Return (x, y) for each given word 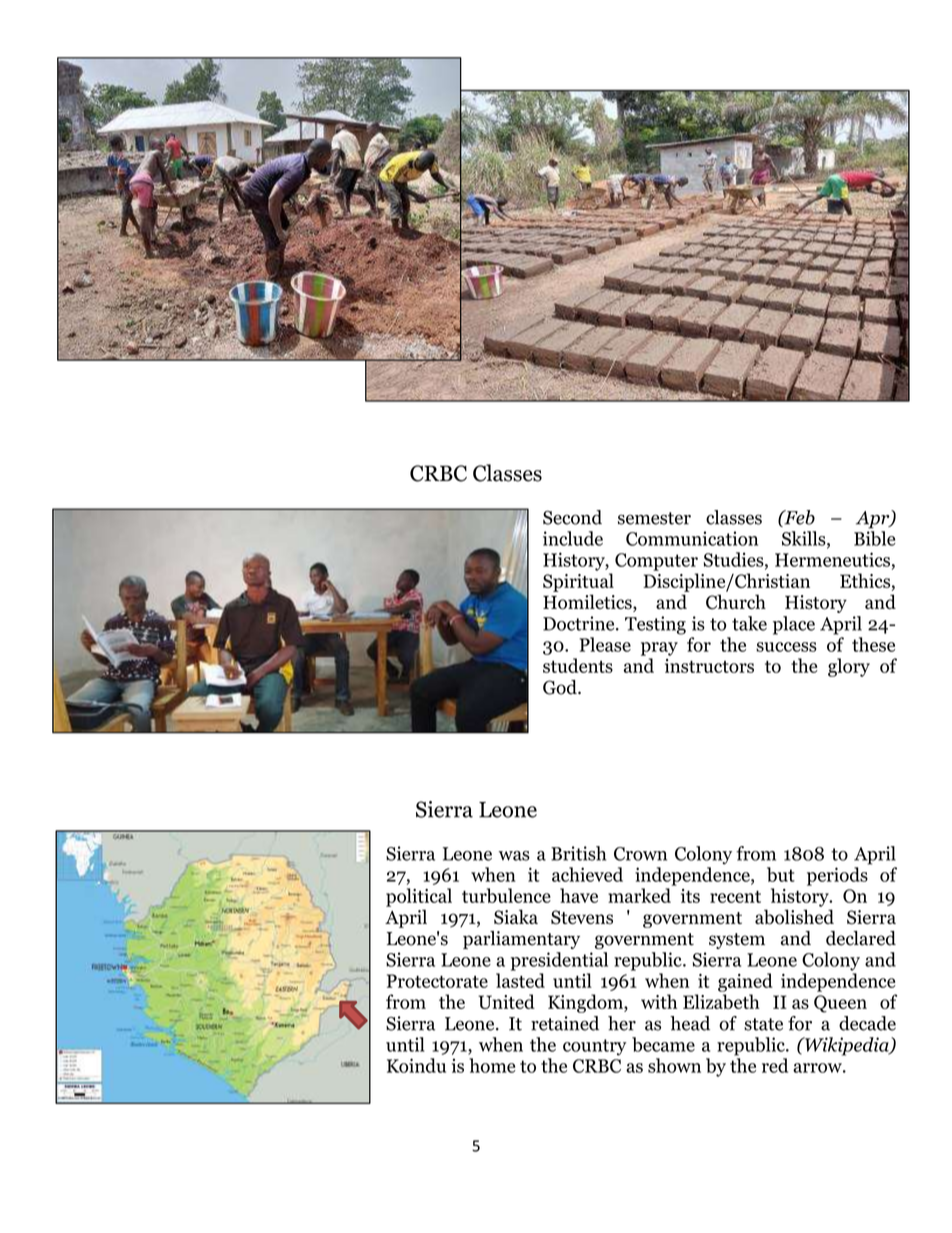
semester (654, 518)
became (663, 1044)
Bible (875, 538)
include (573, 538)
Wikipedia (847, 1046)
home (492, 1065)
